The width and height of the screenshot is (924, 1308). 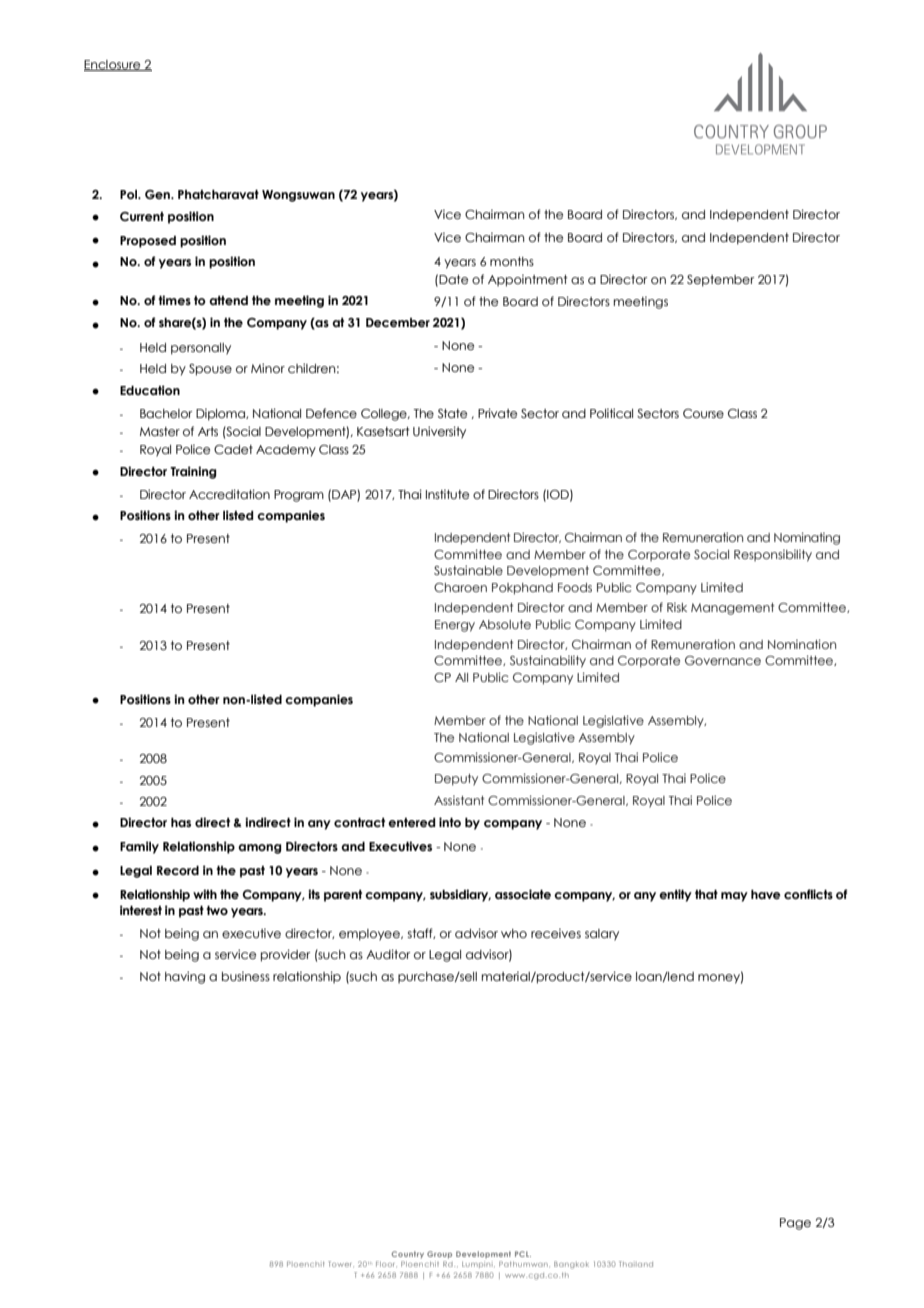 What do you see at coordinates (723, 660) in the screenshot?
I see `Governance` at bounding box center [723, 660].
